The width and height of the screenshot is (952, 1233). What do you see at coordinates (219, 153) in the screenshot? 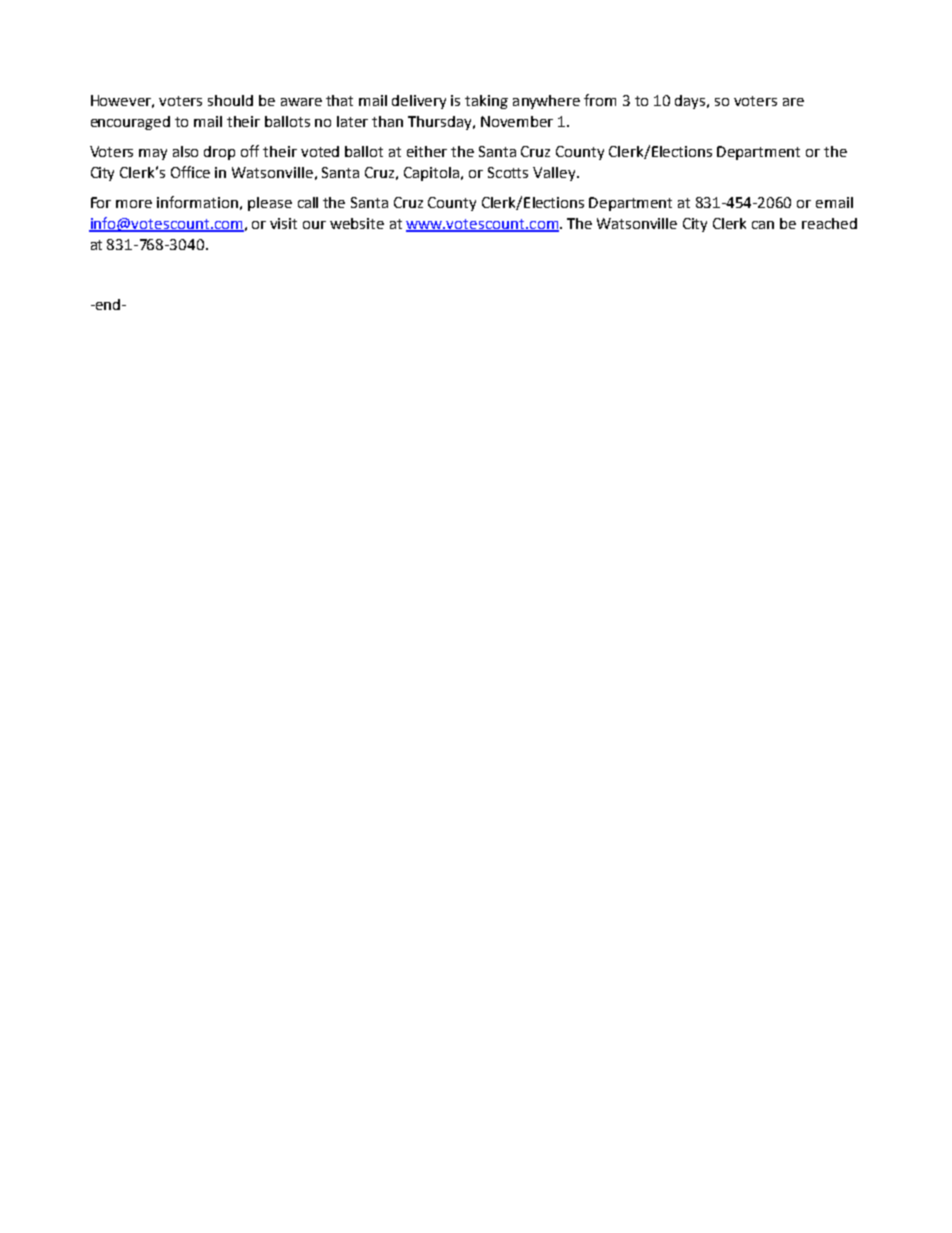
I see `drop` at bounding box center [219, 153].
